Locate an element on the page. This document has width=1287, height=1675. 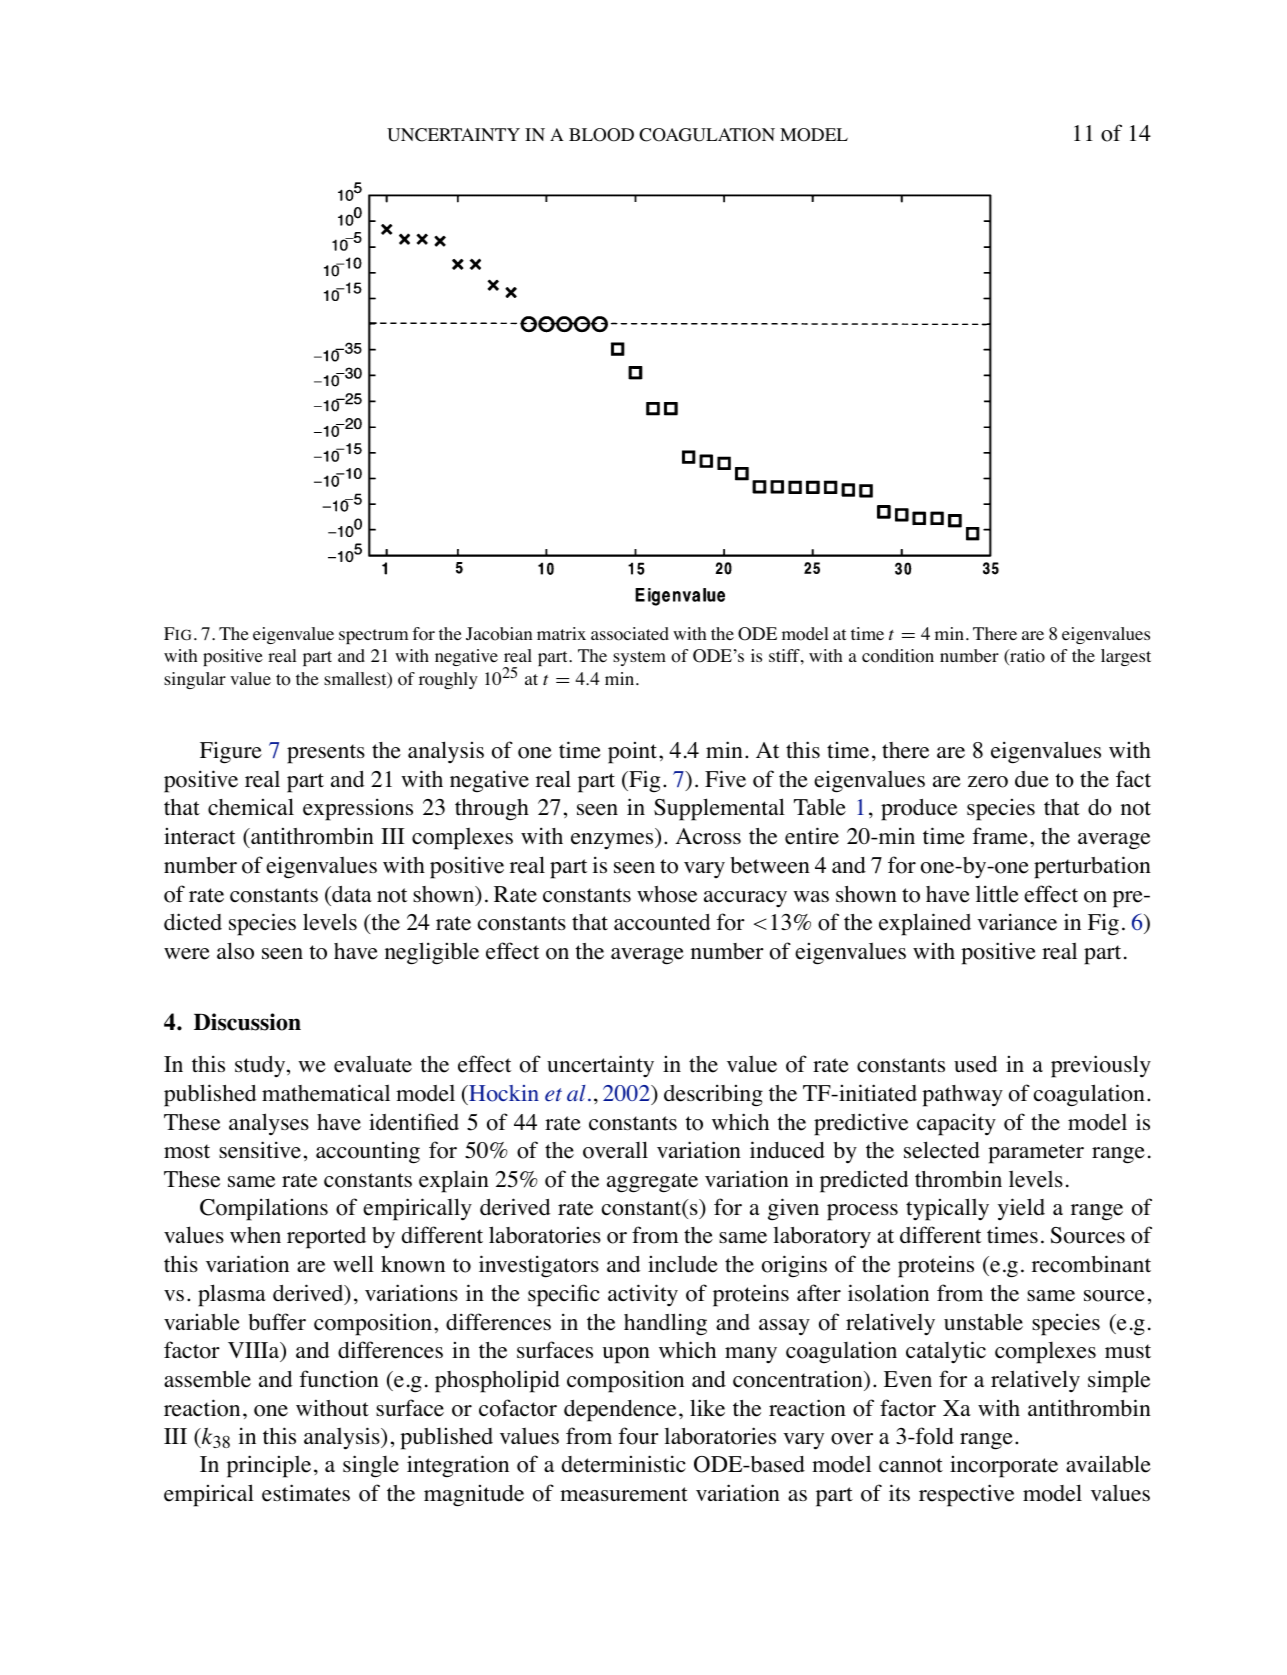
yield is located at coordinates (1021, 1209).
